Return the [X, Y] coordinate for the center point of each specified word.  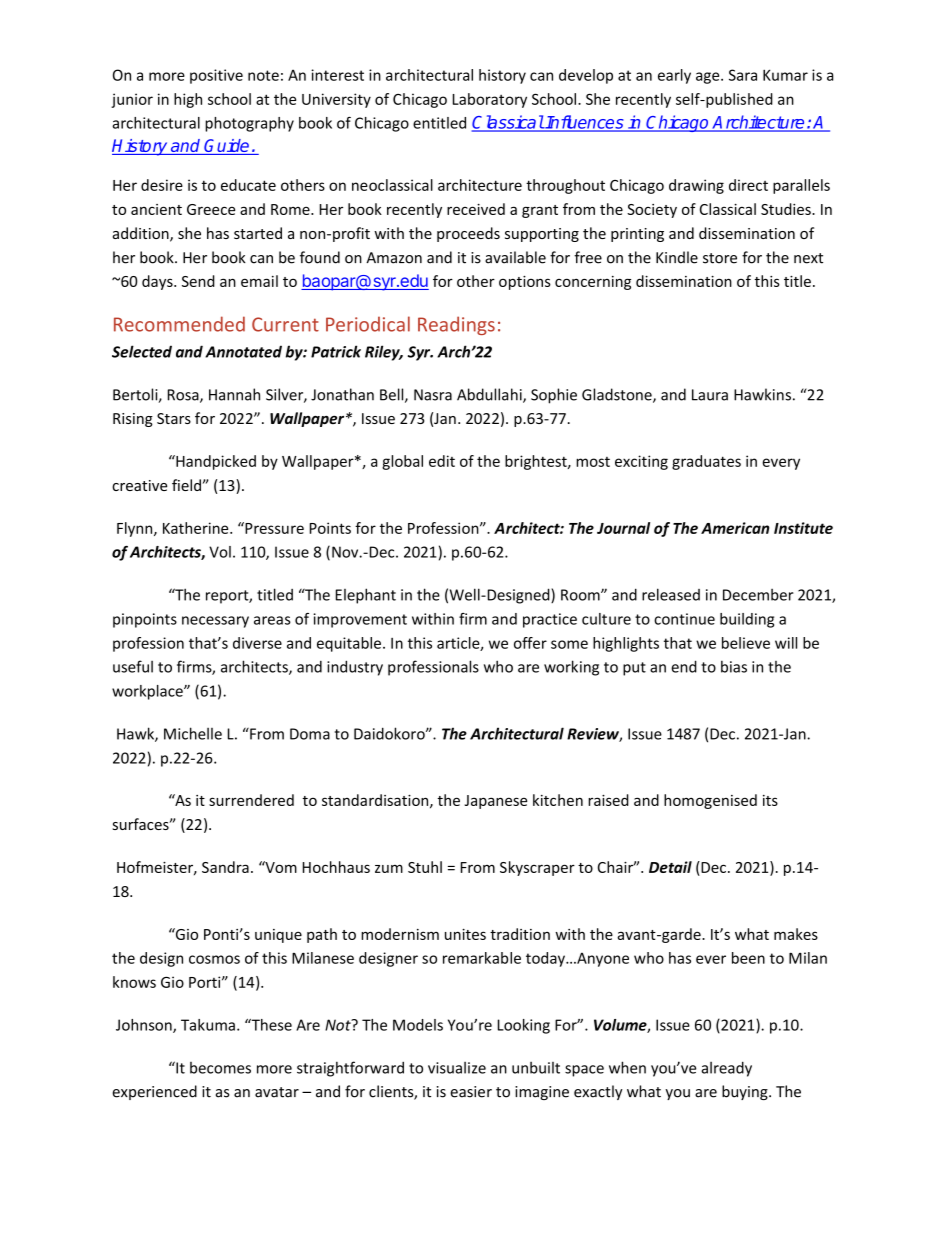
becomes [220, 1068]
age [709, 78]
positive [216, 76]
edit [442, 461]
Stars [174, 418]
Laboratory [490, 100]
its [770, 800]
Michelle [193, 733]
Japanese [496, 802]
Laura [710, 395]
